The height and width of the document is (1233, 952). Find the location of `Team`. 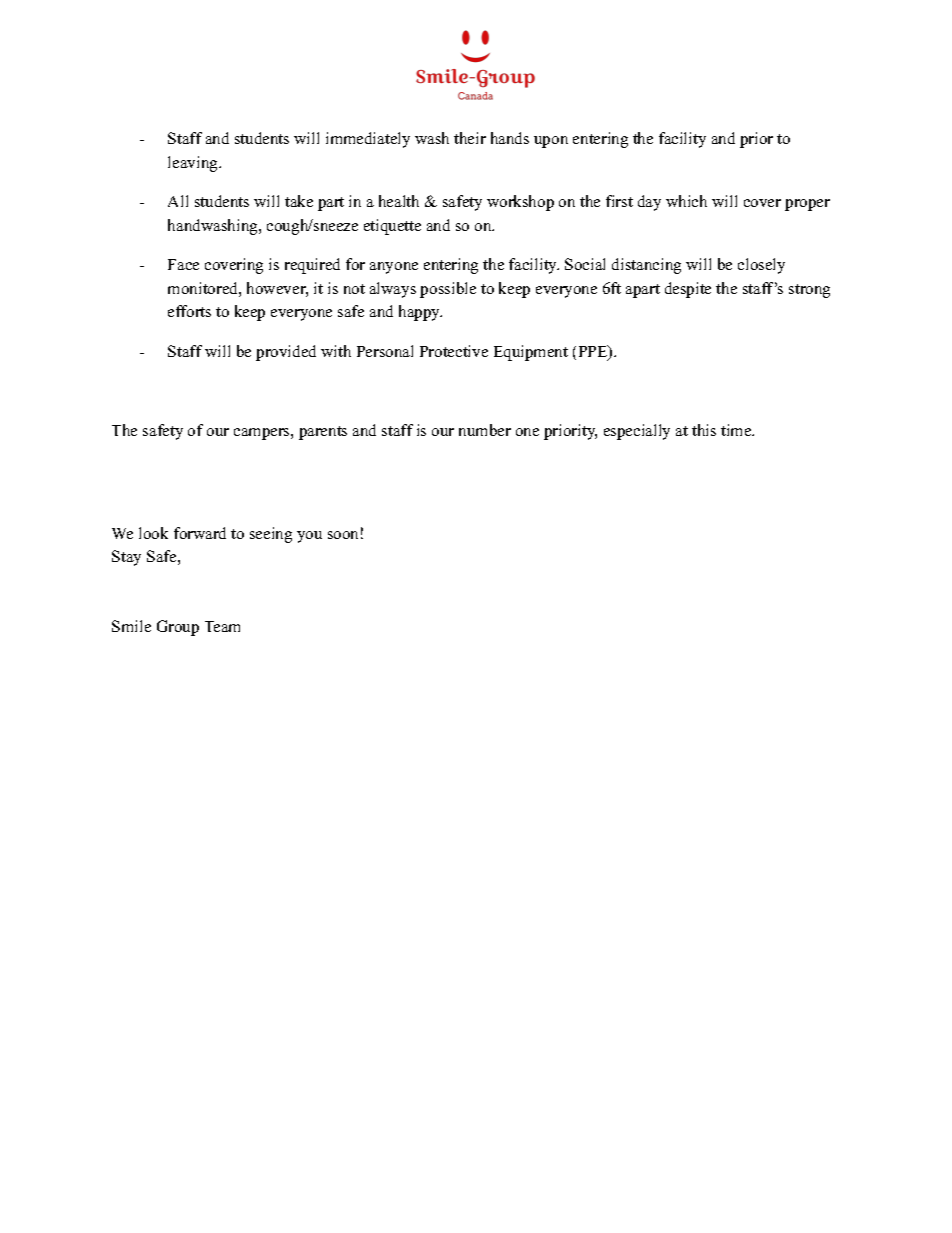

Team is located at coordinates (222, 626).
